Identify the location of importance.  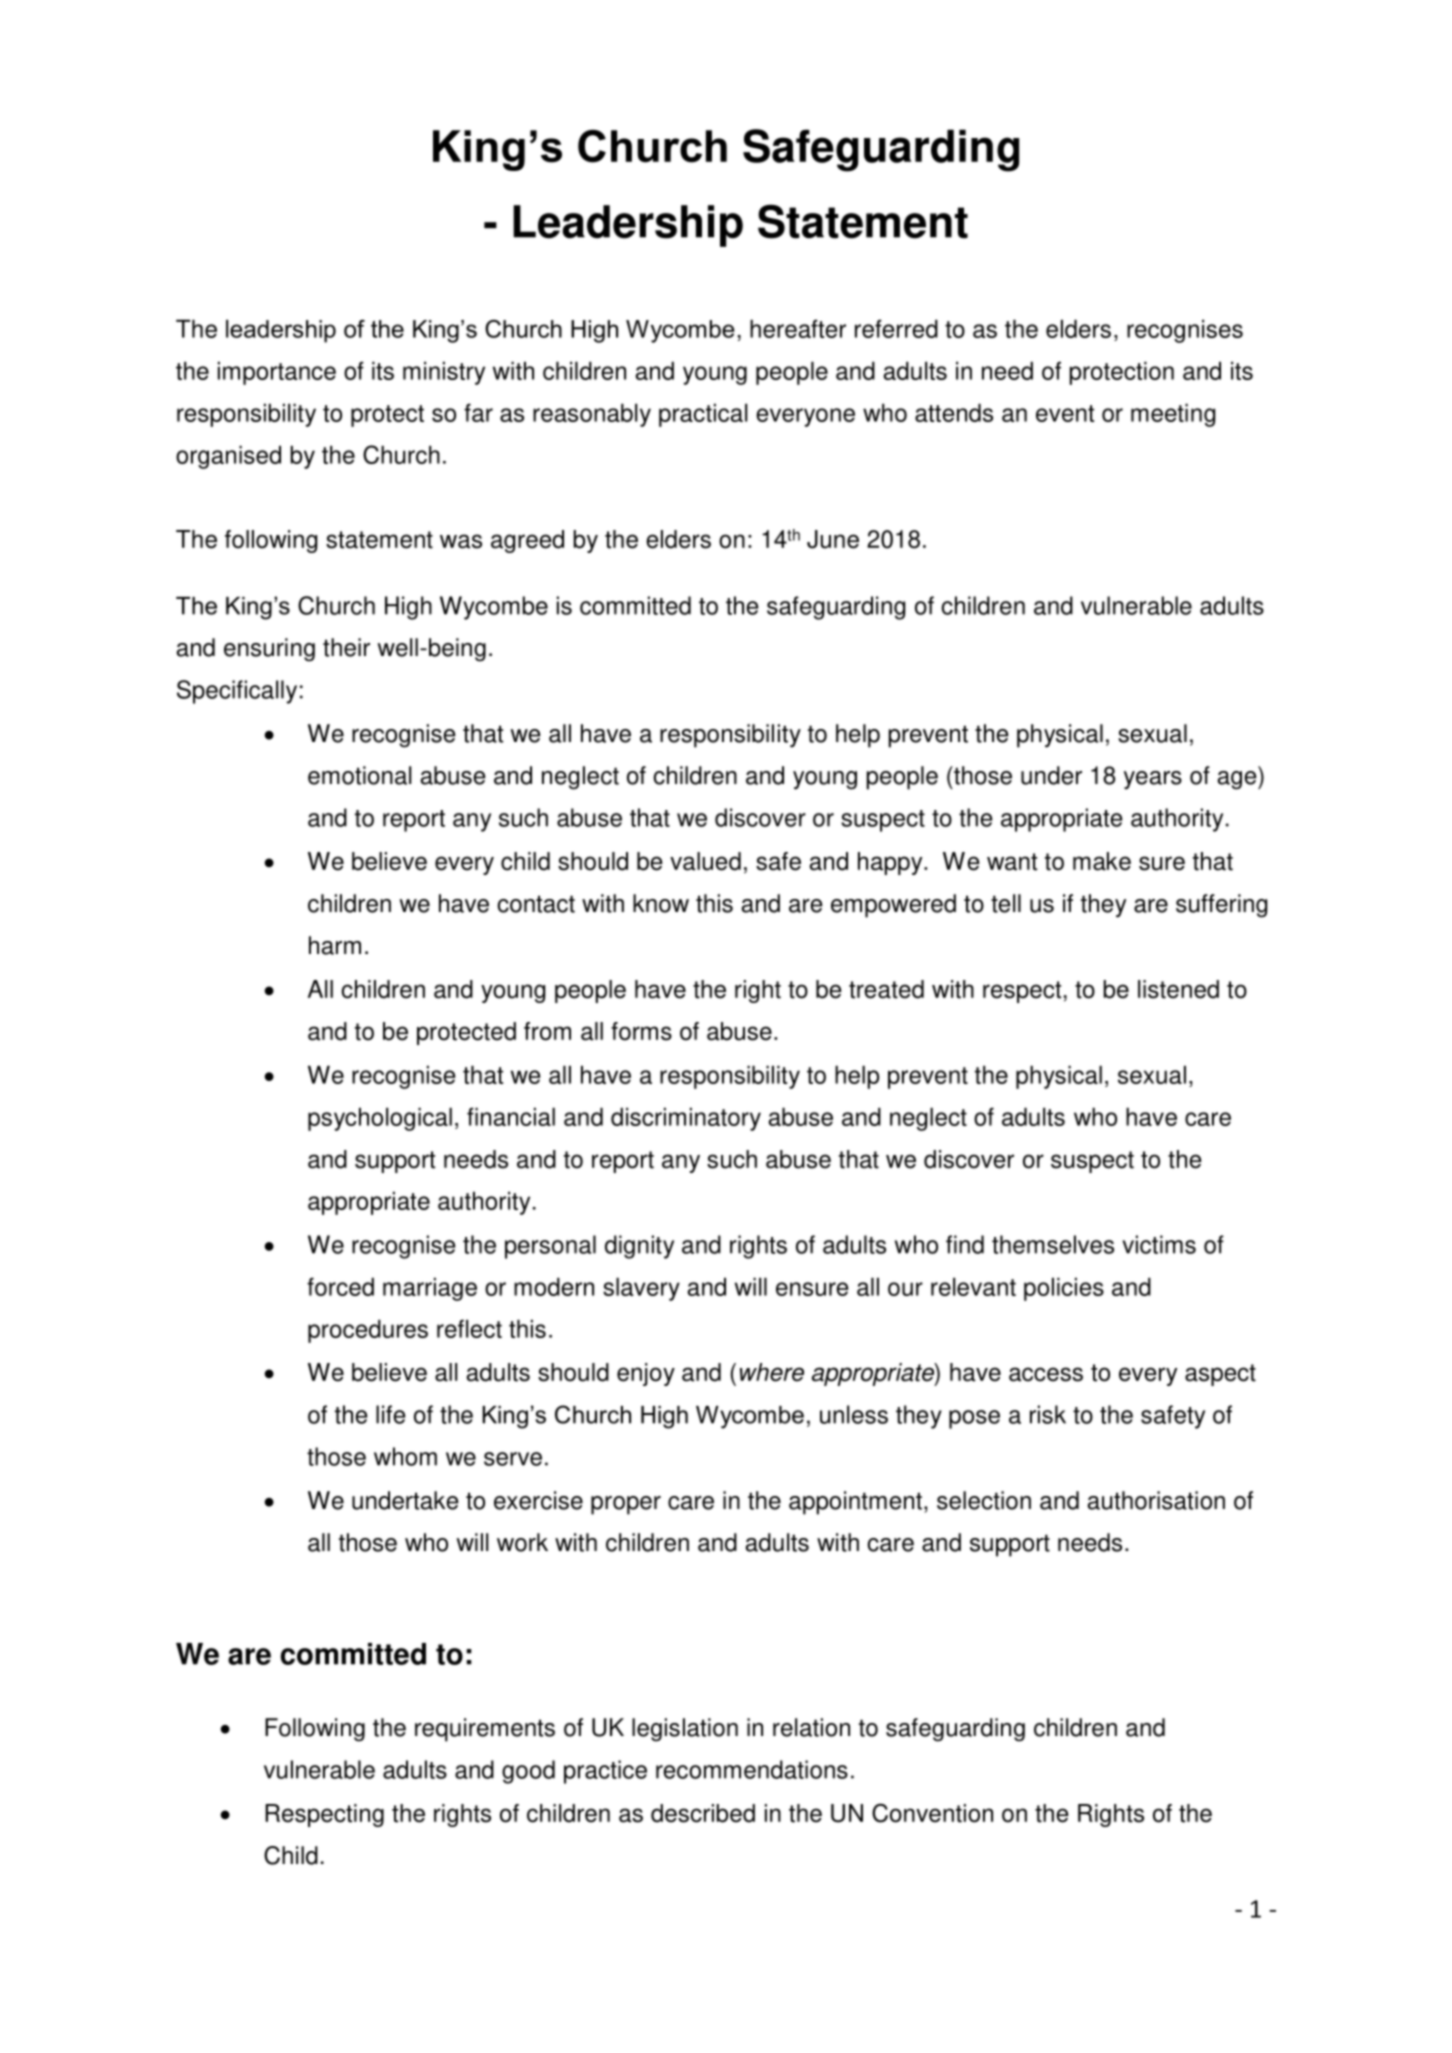
(277, 373).
